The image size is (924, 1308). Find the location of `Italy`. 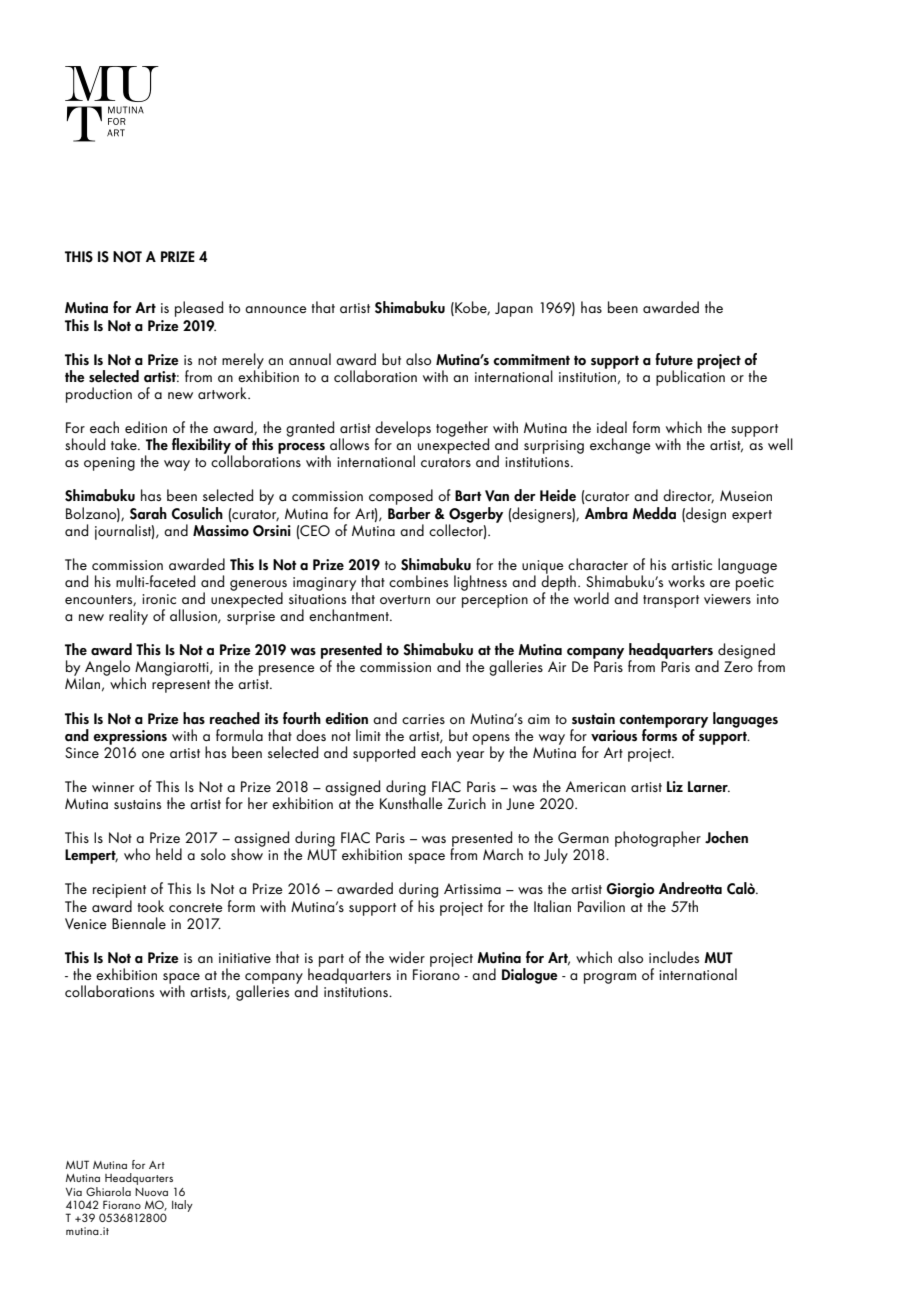

Italy is located at coordinates (182, 1206).
